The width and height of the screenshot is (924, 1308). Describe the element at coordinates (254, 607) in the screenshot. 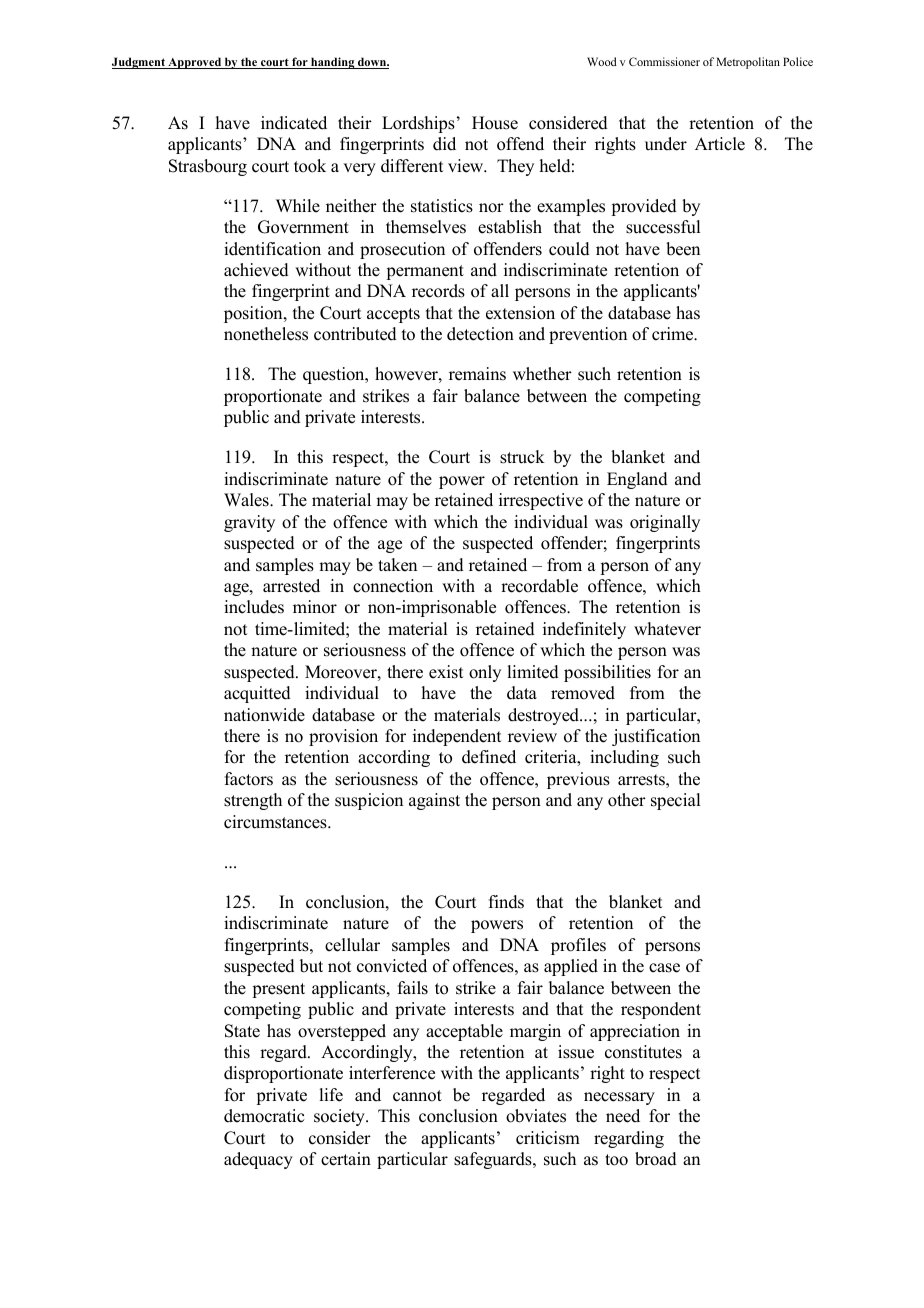

I see `includes` at that location.
